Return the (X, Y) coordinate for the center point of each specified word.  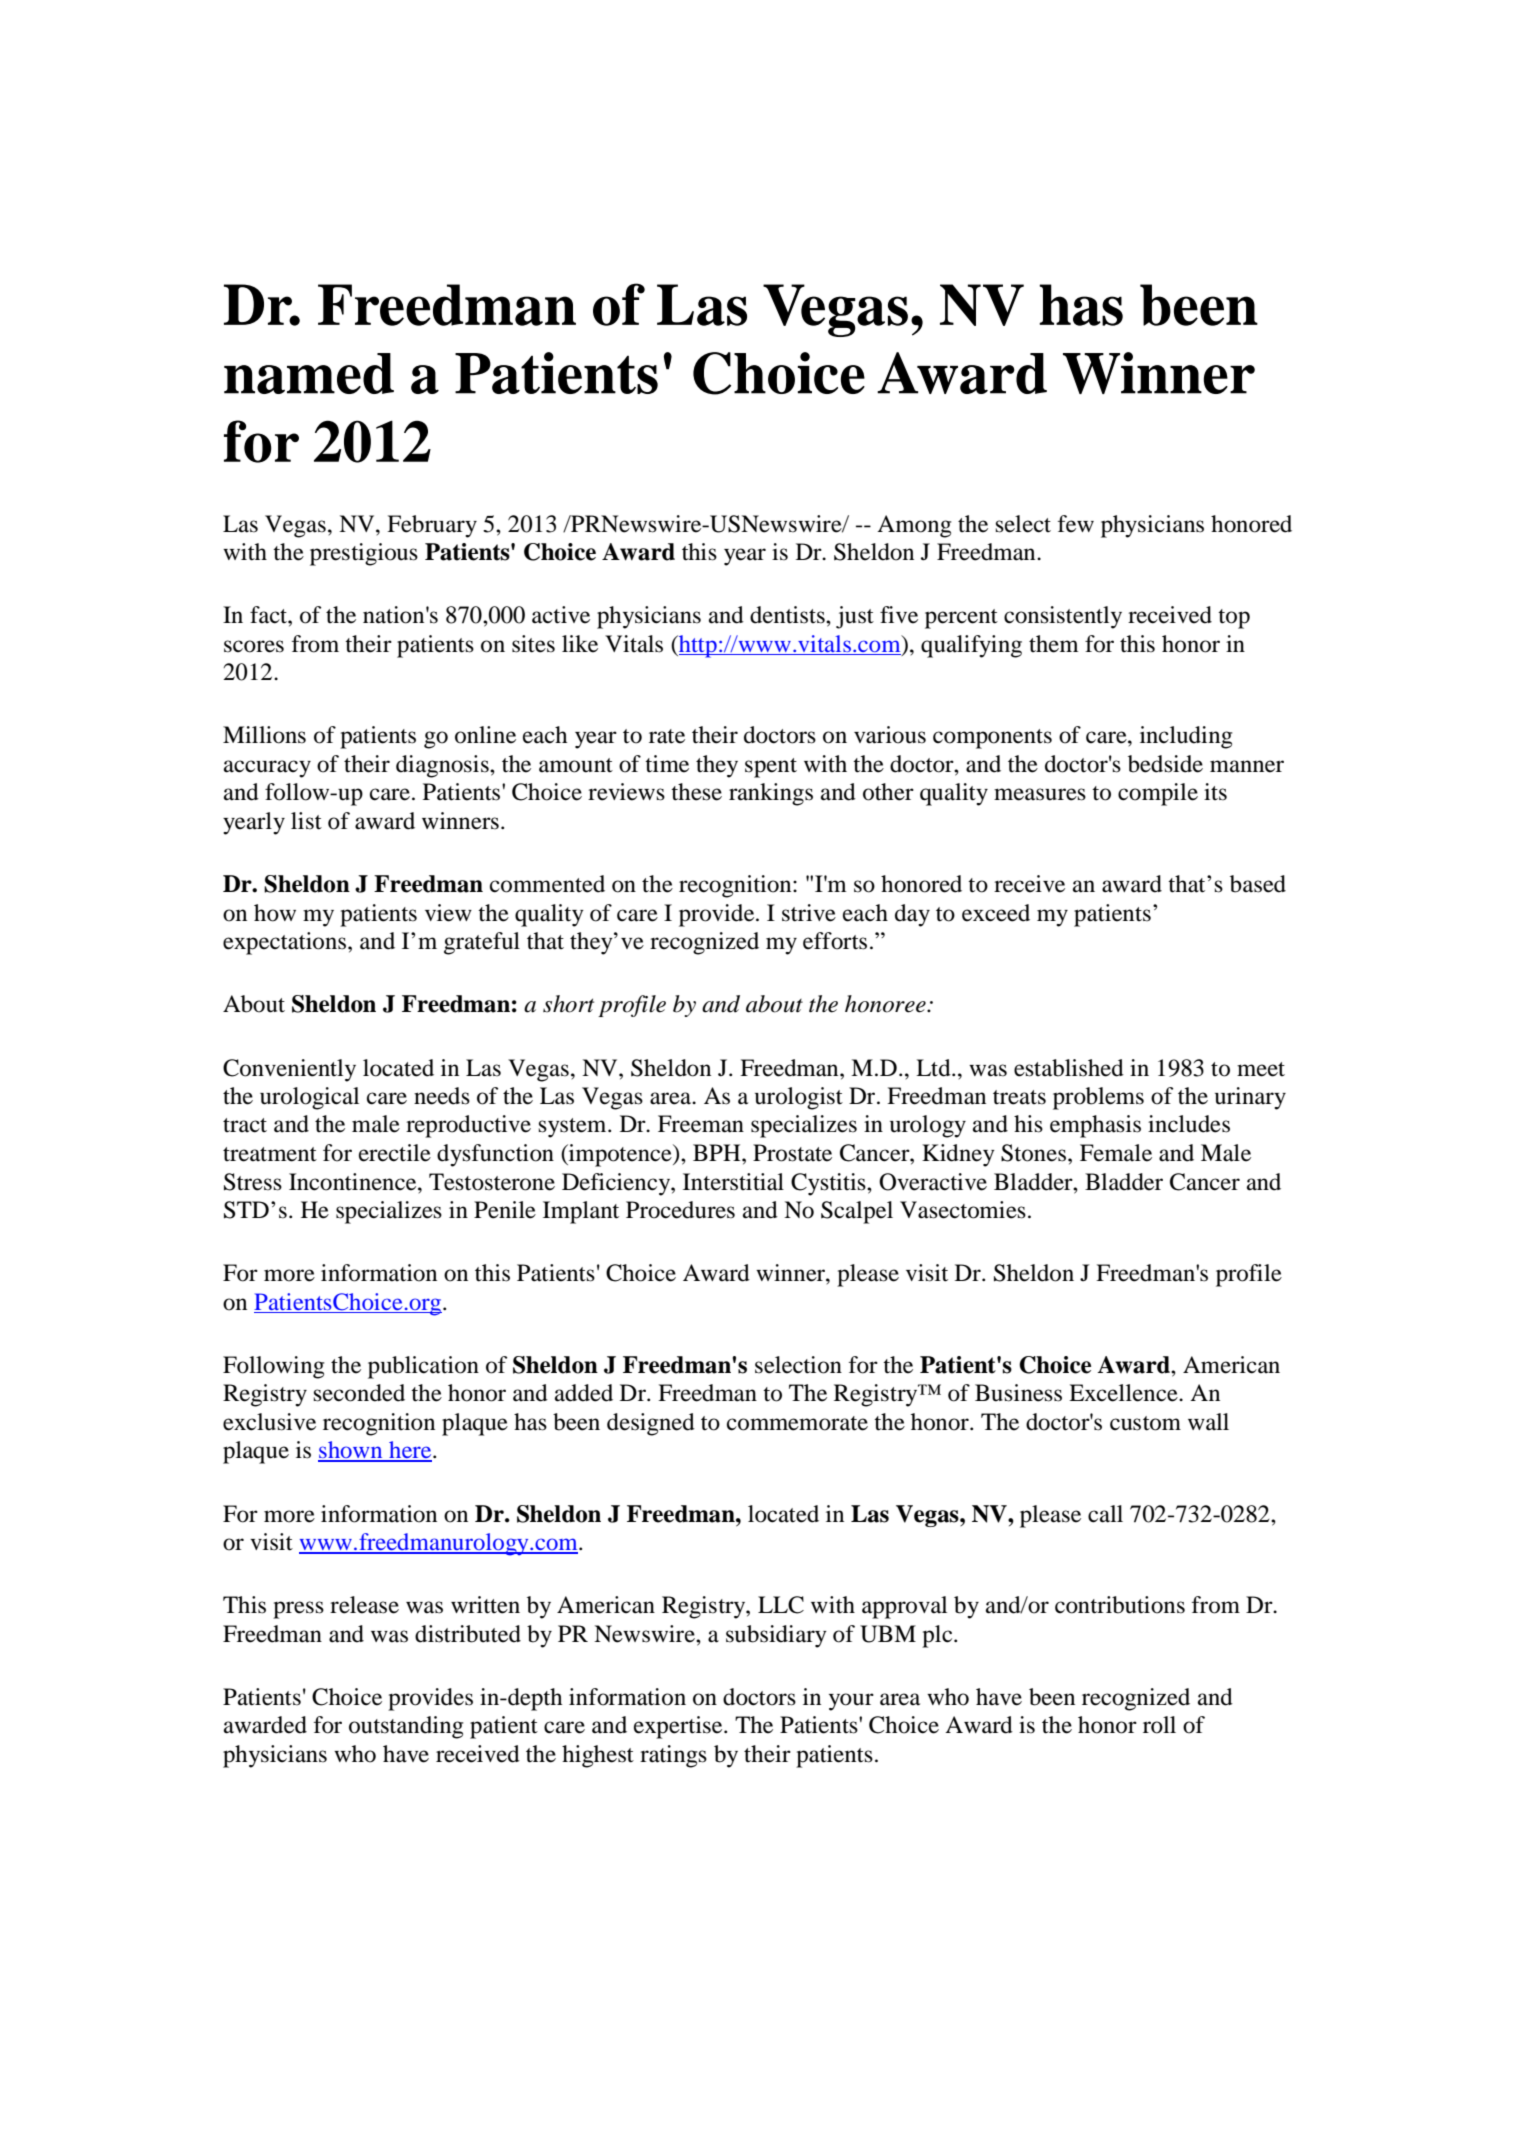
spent (771, 768)
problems (1098, 1098)
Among (914, 526)
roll (1159, 1725)
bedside (1165, 764)
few (1076, 524)
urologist (799, 1098)
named (309, 373)
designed (651, 1424)
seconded (359, 1393)
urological (309, 1098)
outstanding (406, 1727)
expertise (679, 1727)
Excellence (1124, 1393)
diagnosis (443, 766)
